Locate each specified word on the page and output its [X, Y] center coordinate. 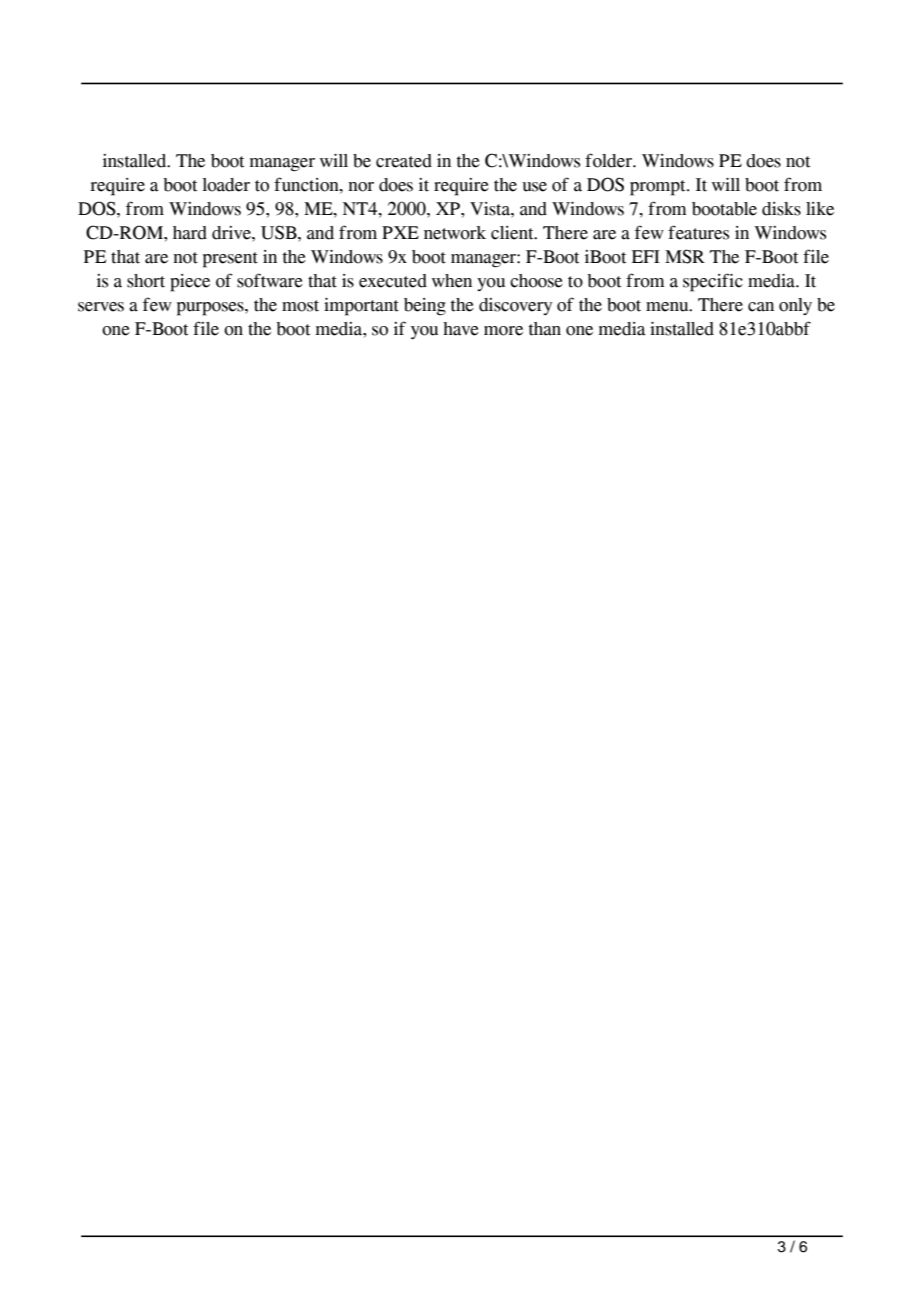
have [461, 329]
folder [609, 160]
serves [101, 307]
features [698, 232]
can [761, 307]
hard [190, 233]
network [455, 233]
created [404, 161]
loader [226, 185]
